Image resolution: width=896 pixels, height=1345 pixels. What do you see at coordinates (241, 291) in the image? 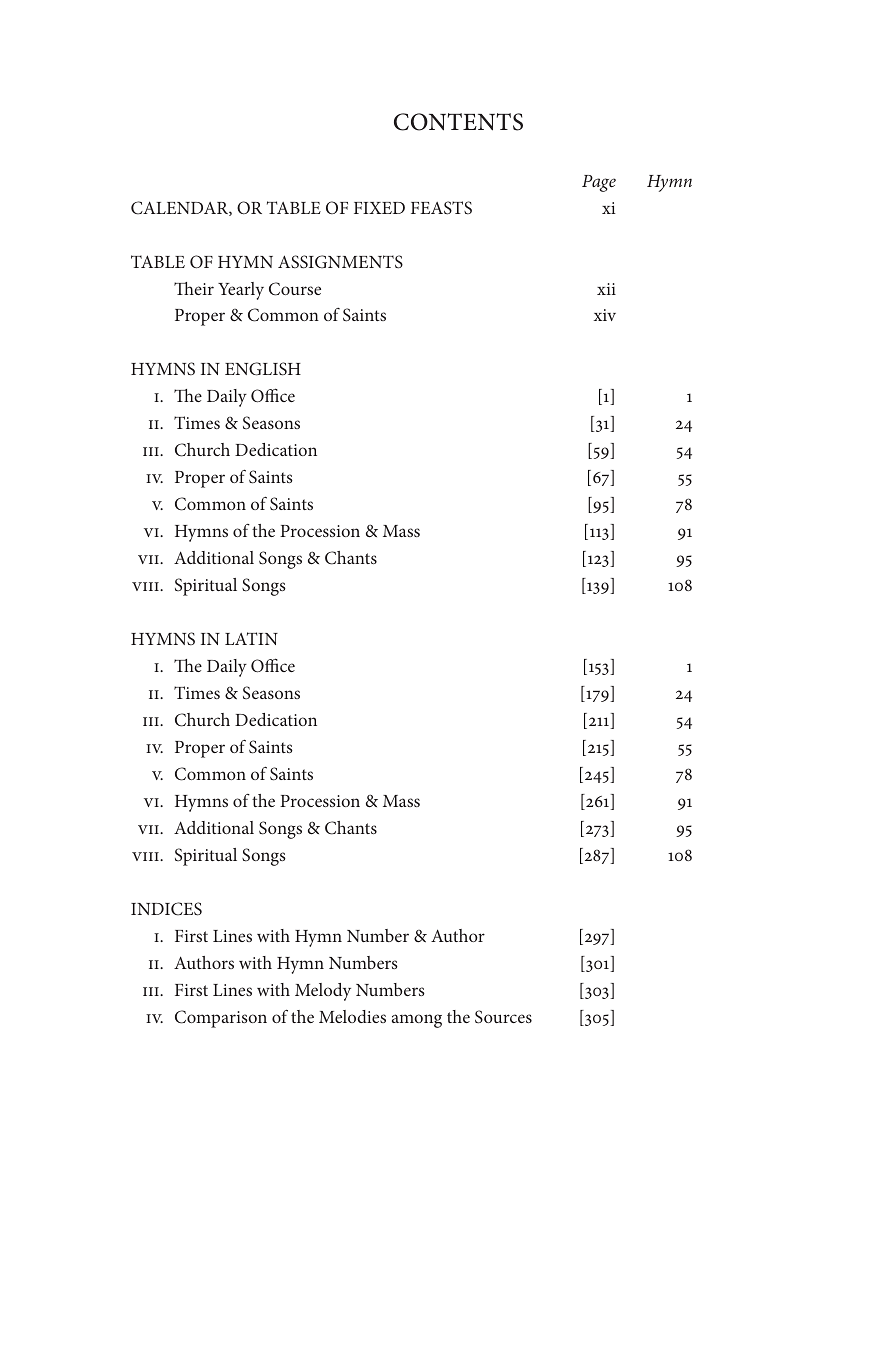
I see `Yearly` at bounding box center [241, 291].
